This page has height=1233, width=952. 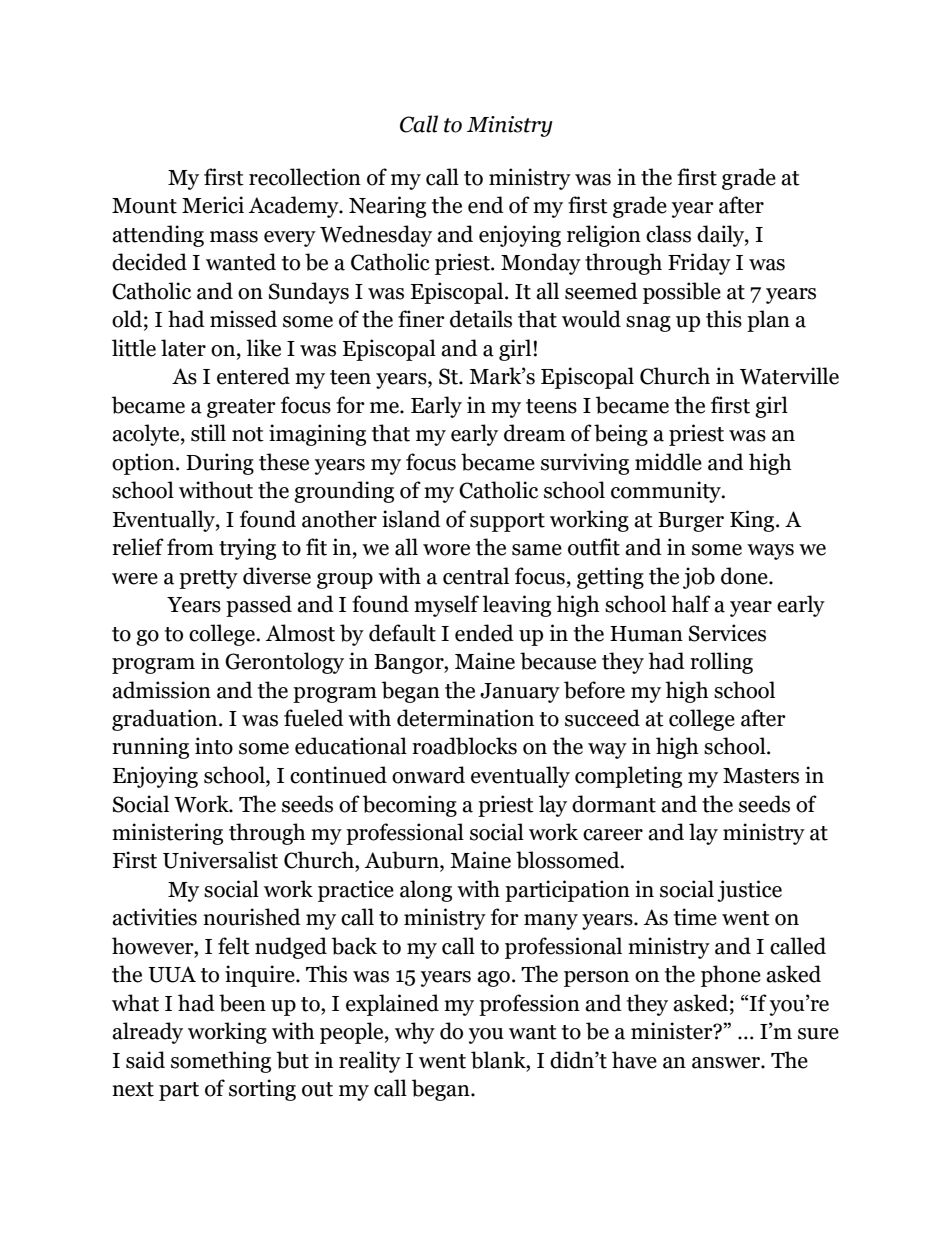 What do you see at coordinates (507, 522) in the page?
I see `support` at bounding box center [507, 522].
